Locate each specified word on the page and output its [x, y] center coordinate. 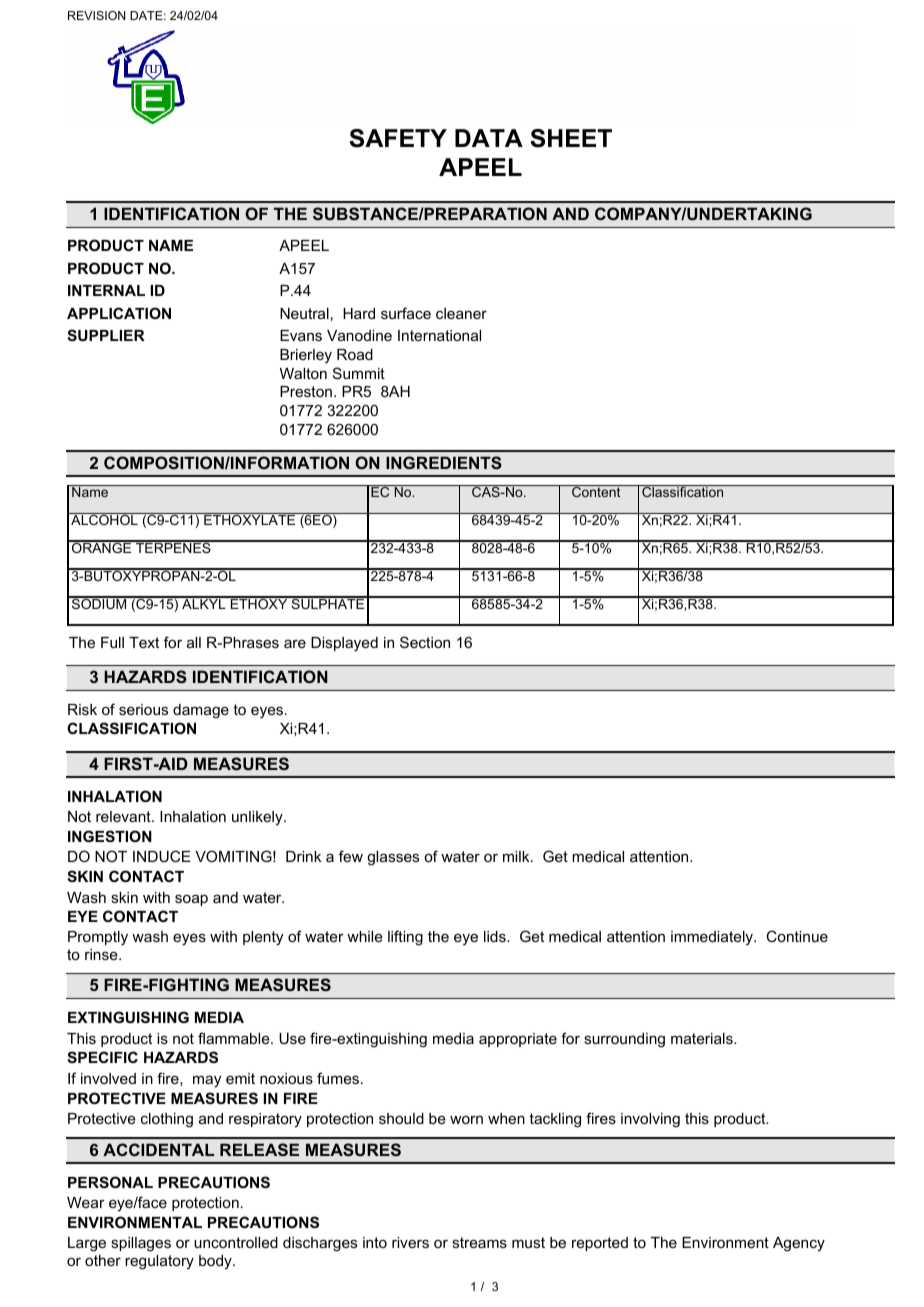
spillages [141, 1244]
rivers [410, 1242]
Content [596, 491]
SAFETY [398, 138]
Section [425, 642]
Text [144, 642]
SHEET [571, 138]
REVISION [97, 15]
